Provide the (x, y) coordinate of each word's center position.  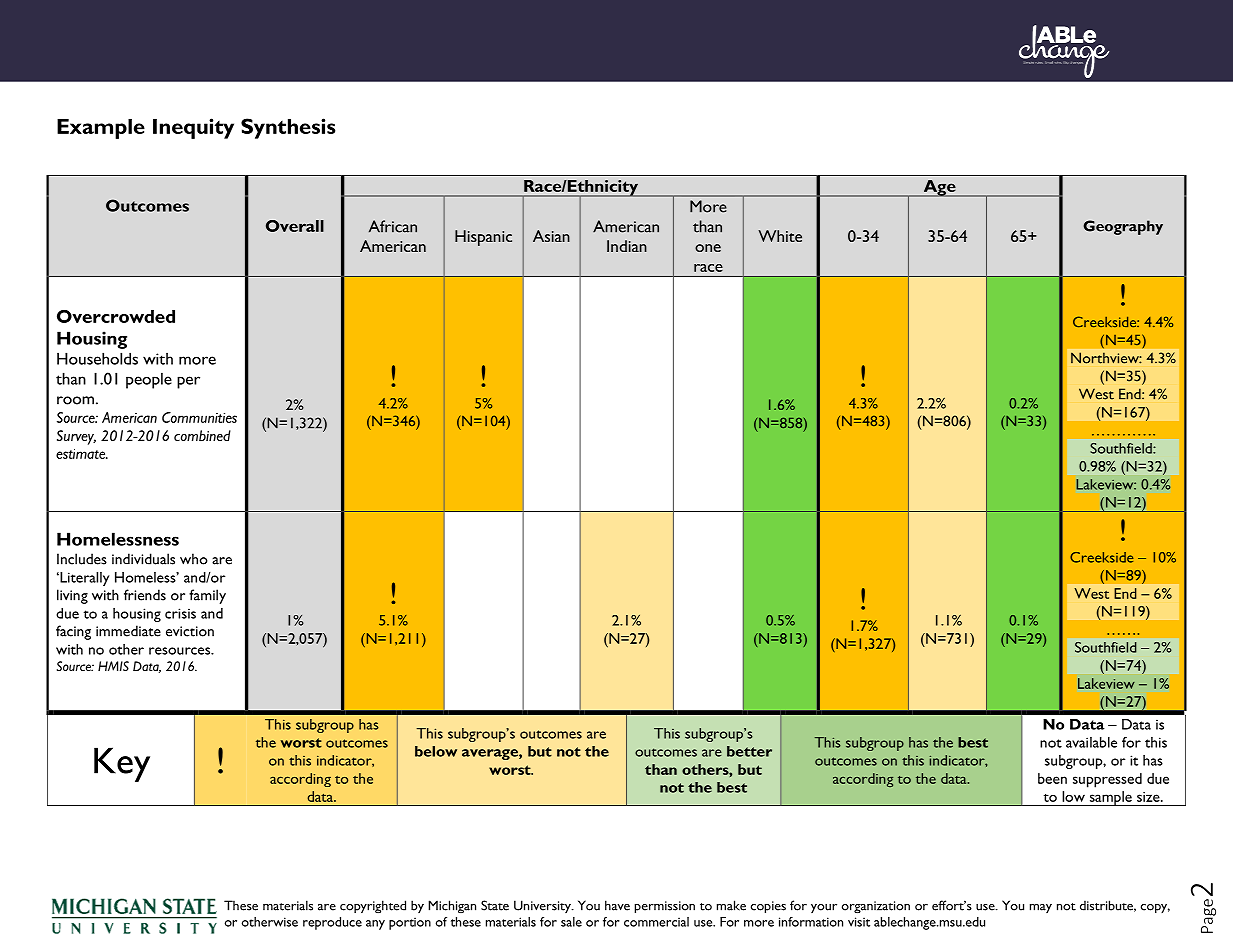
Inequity (193, 128)
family (207, 596)
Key (122, 764)
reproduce (332, 923)
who (194, 559)
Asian (551, 236)
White (780, 236)
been (1052, 778)
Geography (1123, 227)
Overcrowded (116, 316)
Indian (627, 246)
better (749, 751)
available (1091, 742)
